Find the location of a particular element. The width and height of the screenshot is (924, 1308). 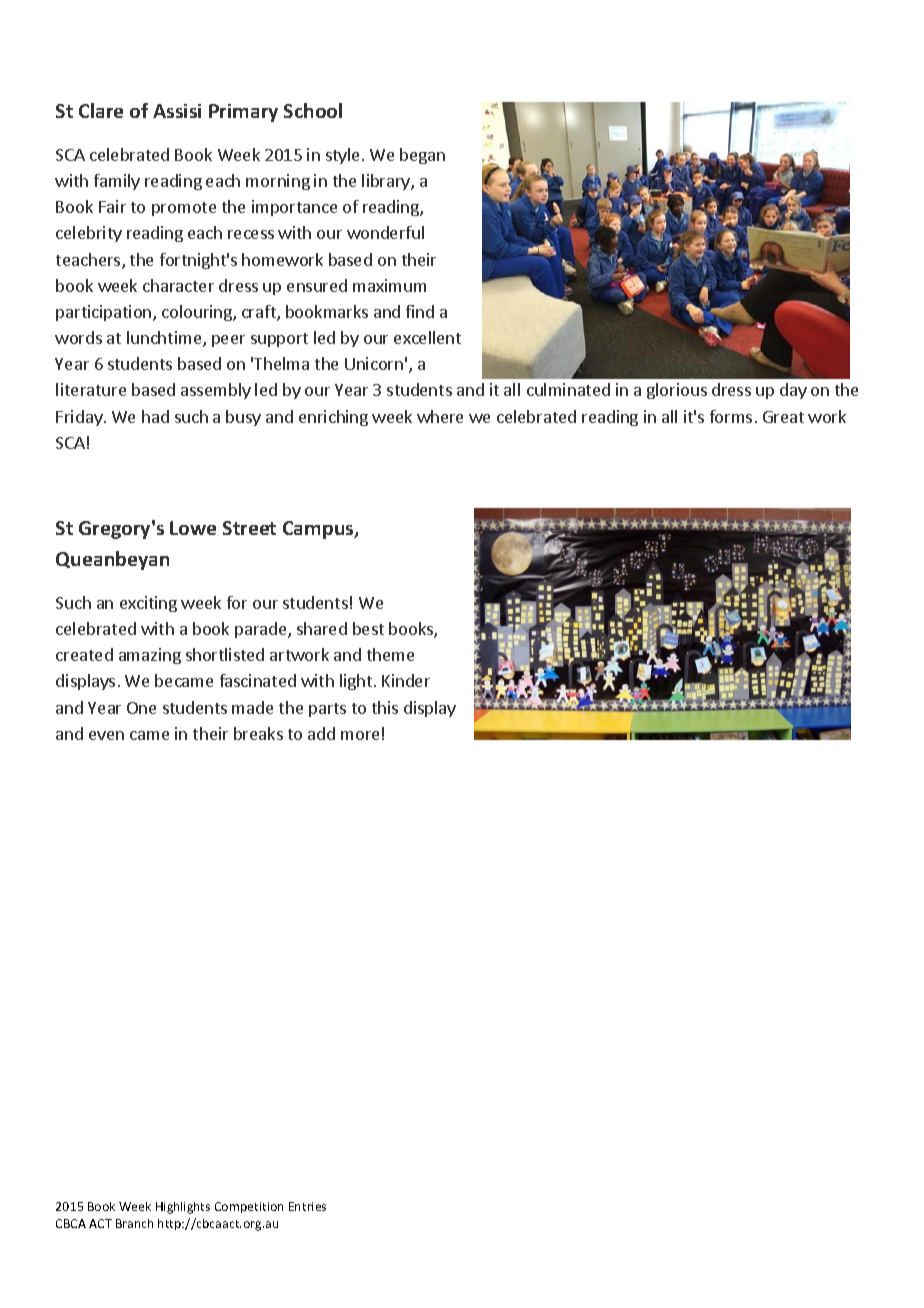

glorious is located at coordinates (677, 391).
